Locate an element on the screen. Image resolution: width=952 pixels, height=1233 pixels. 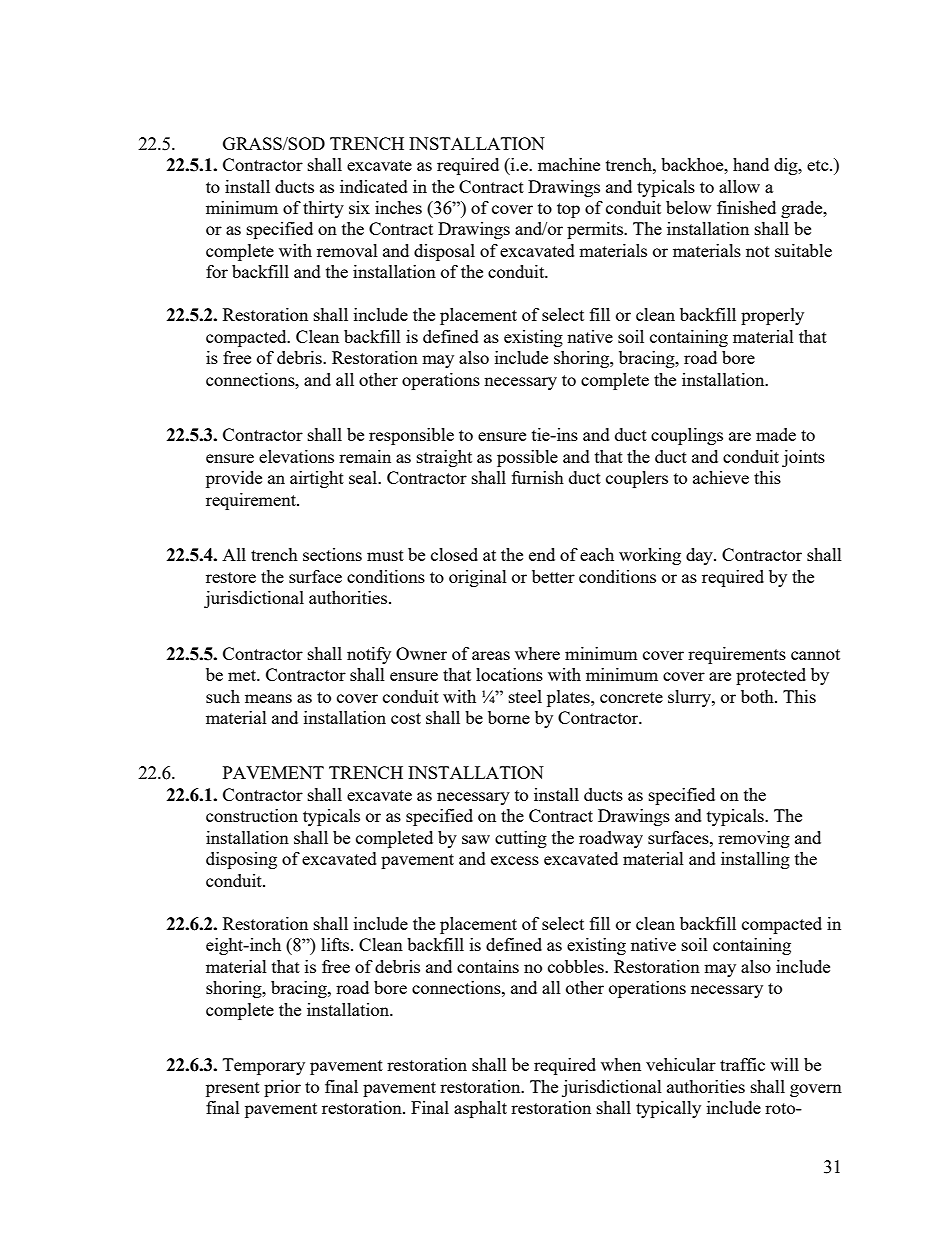
allow is located at coordinates (739, 186).
